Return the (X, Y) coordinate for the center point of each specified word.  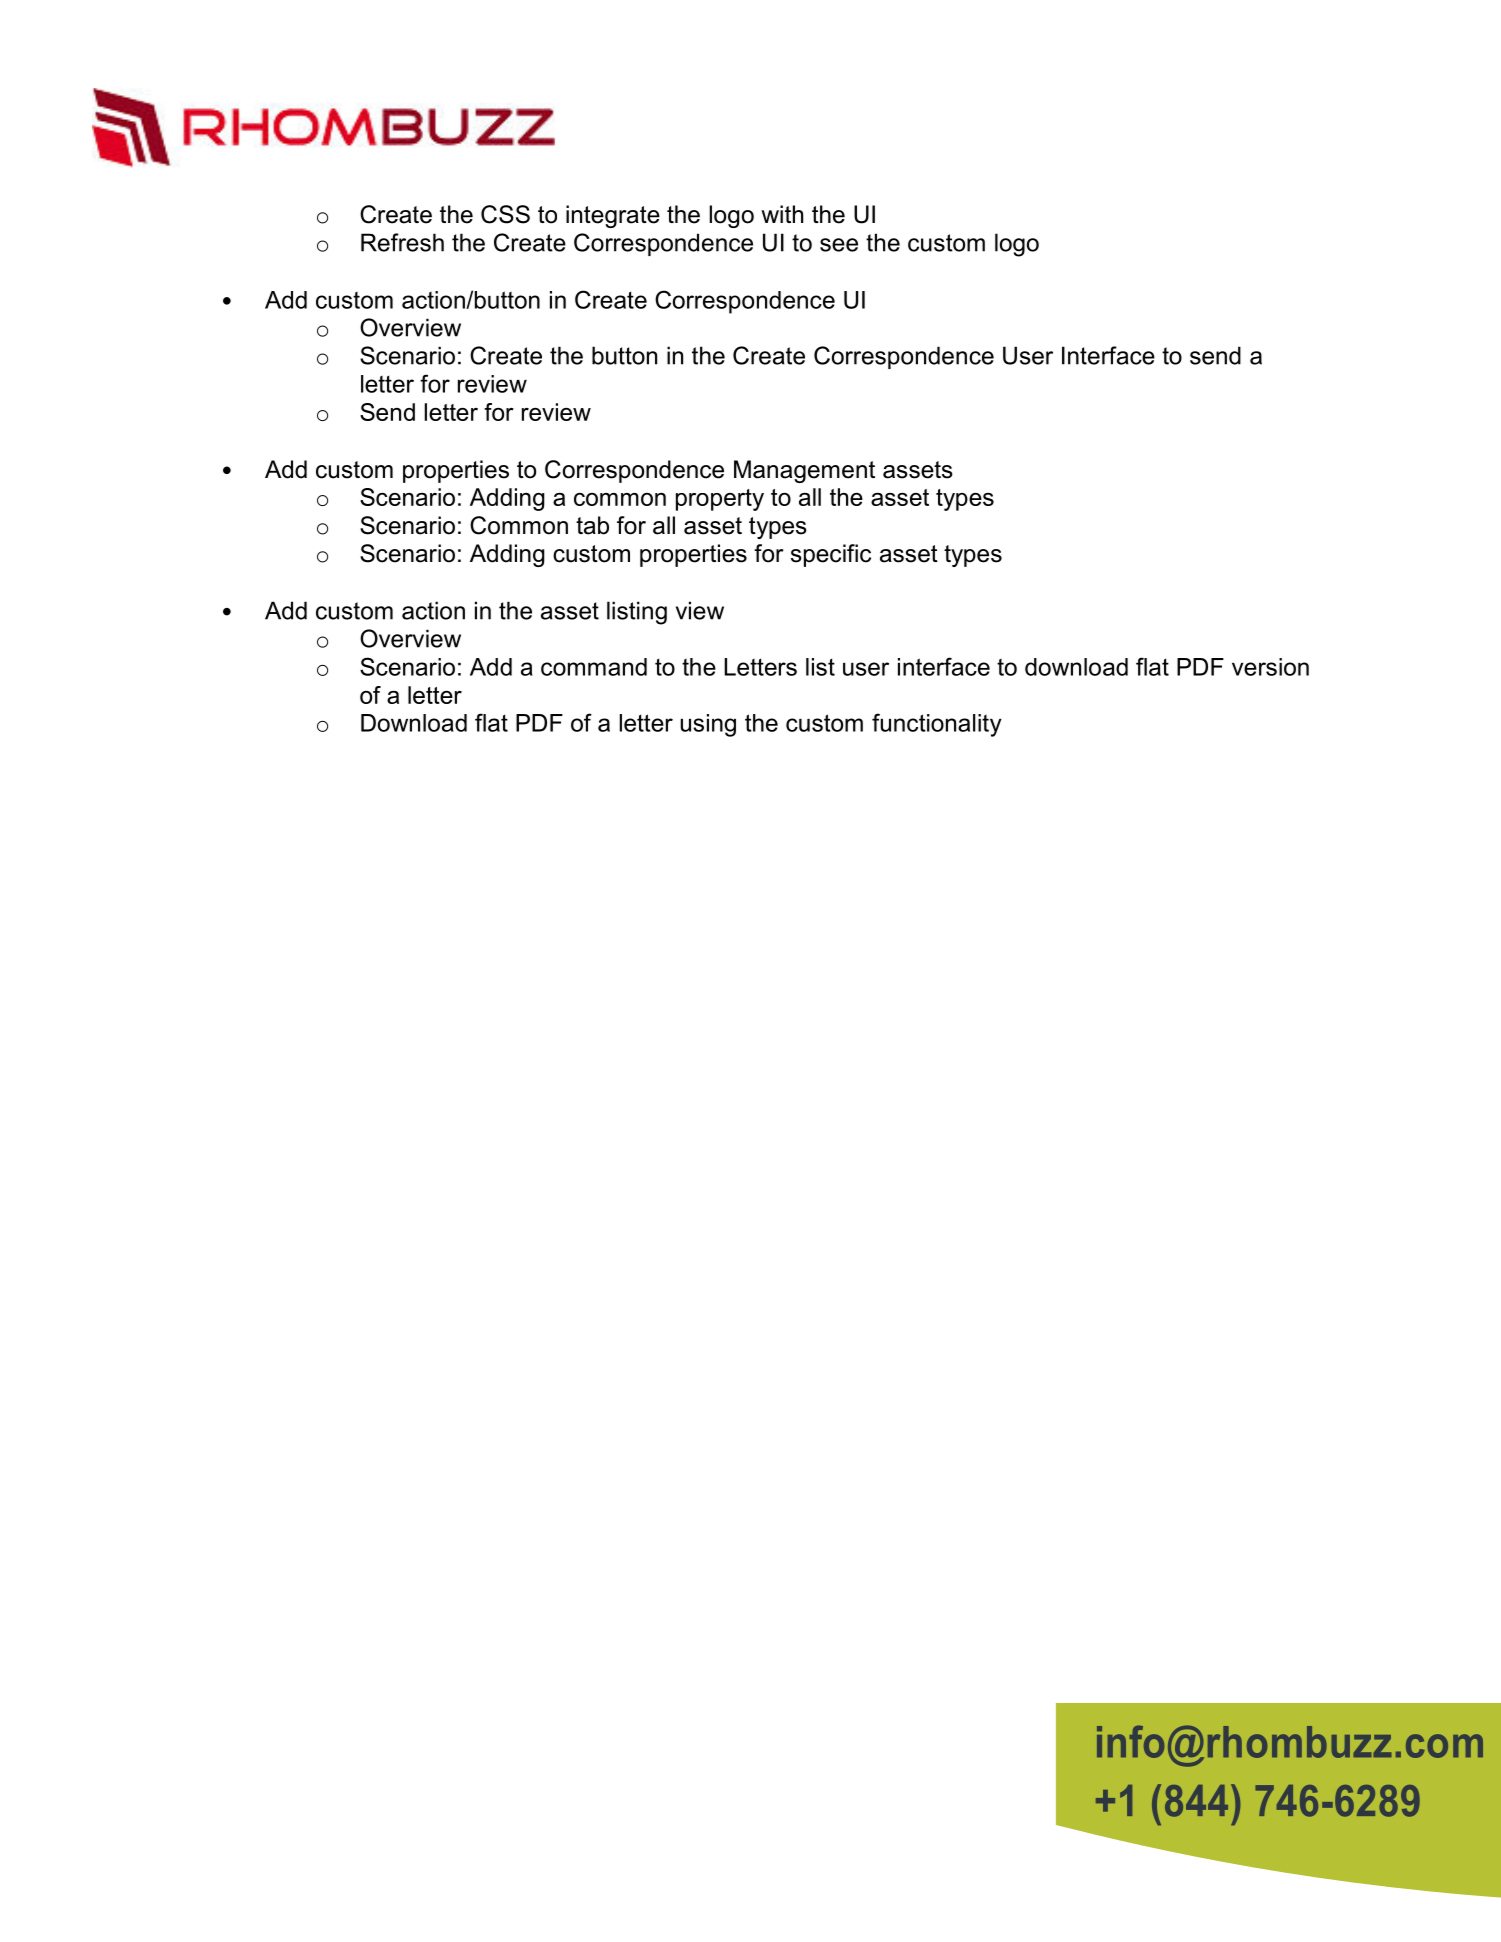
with (782, 214)
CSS (505, 214)
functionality (937, 725)
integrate (613, 216)
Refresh (402, 242)
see (839, 245)
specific (831, 555)
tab (592, 525)
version (1270, 667)
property (720, 500)
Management (804, 471)
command (594, 667)
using (708, 725)
